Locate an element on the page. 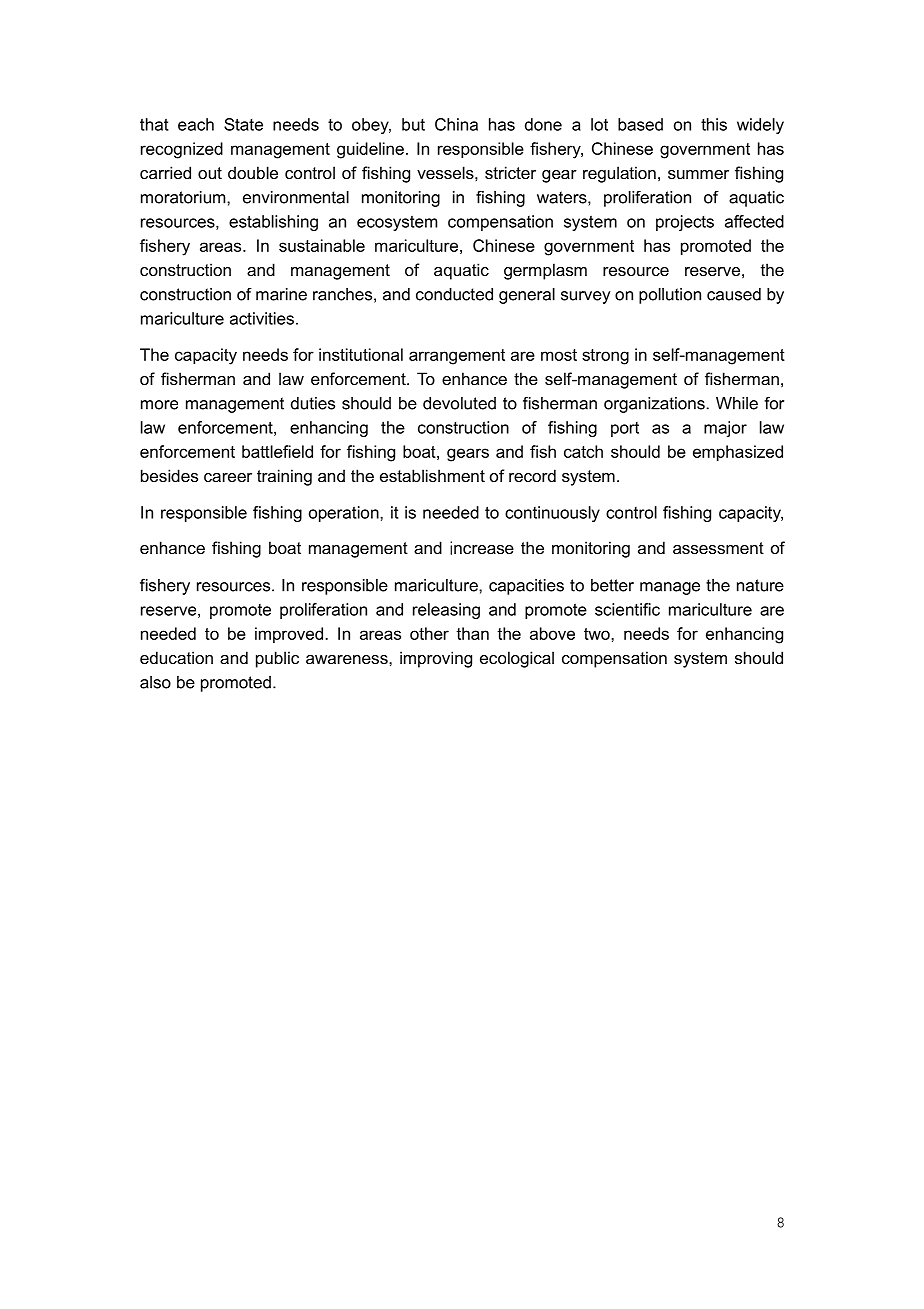 The image size is (924, 1309). improving is located at coordinates (436, 659).
